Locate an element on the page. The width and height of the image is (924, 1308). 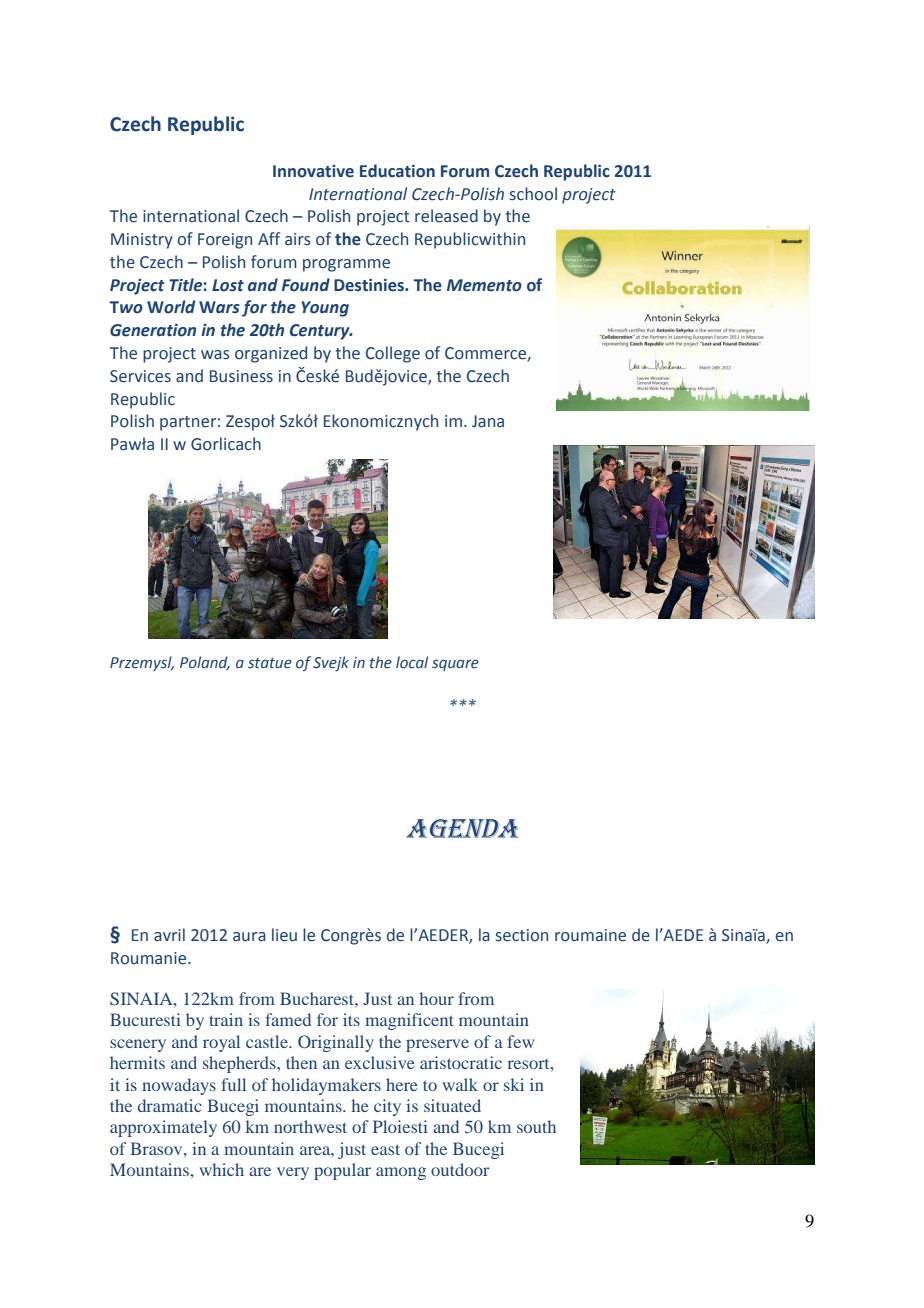
released is located at coordinates (446, 216).
